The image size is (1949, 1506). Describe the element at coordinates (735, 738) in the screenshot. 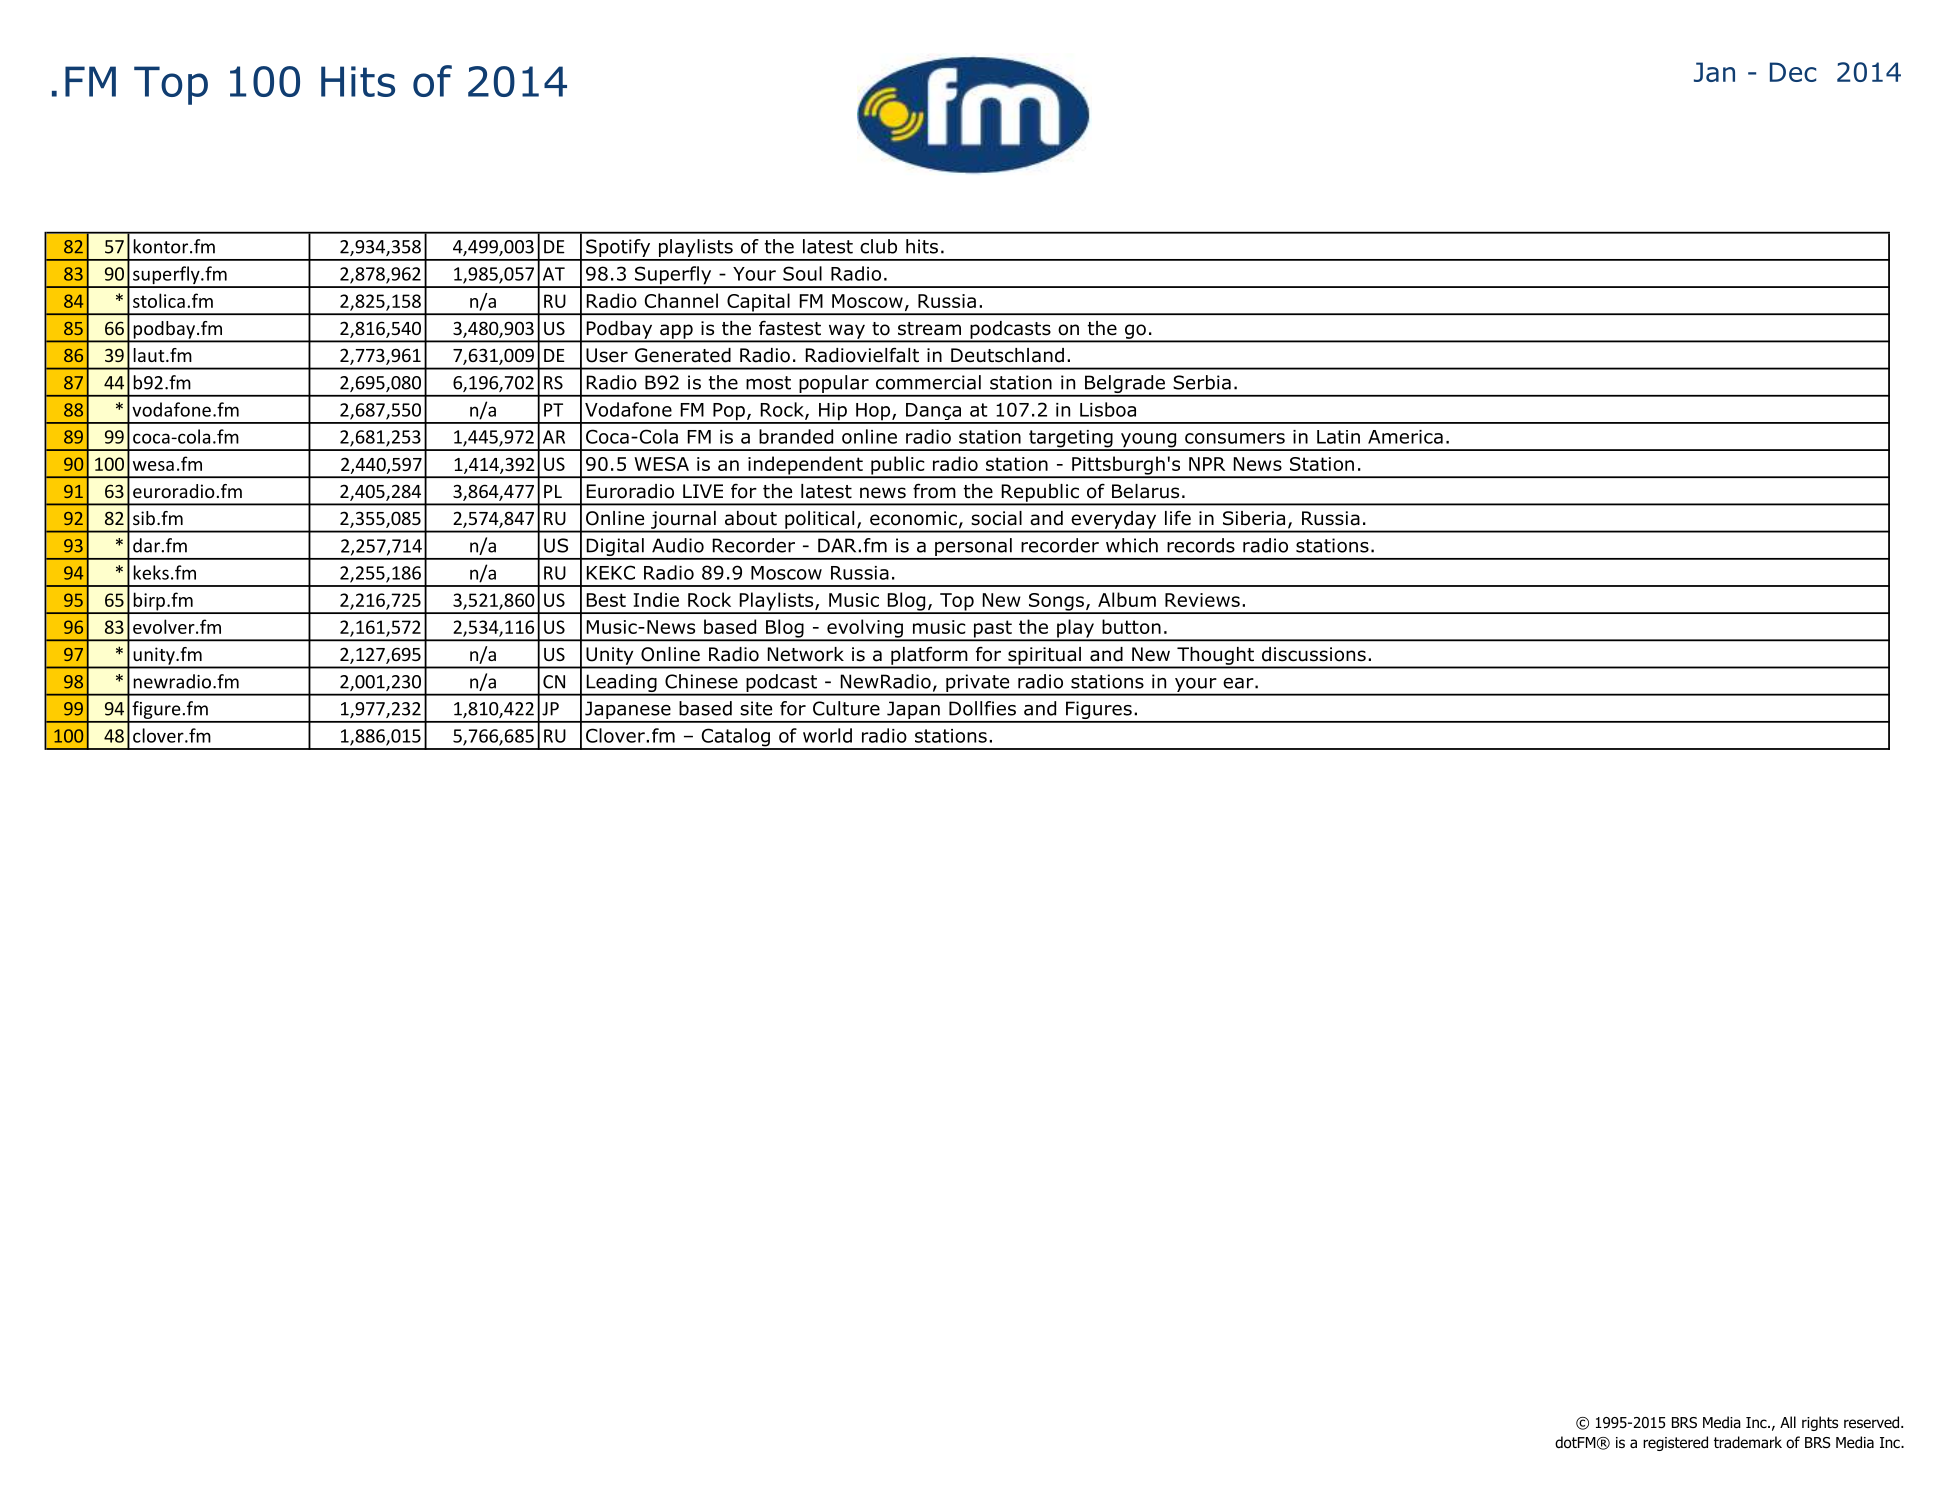

I see `Catalog` at that location.
